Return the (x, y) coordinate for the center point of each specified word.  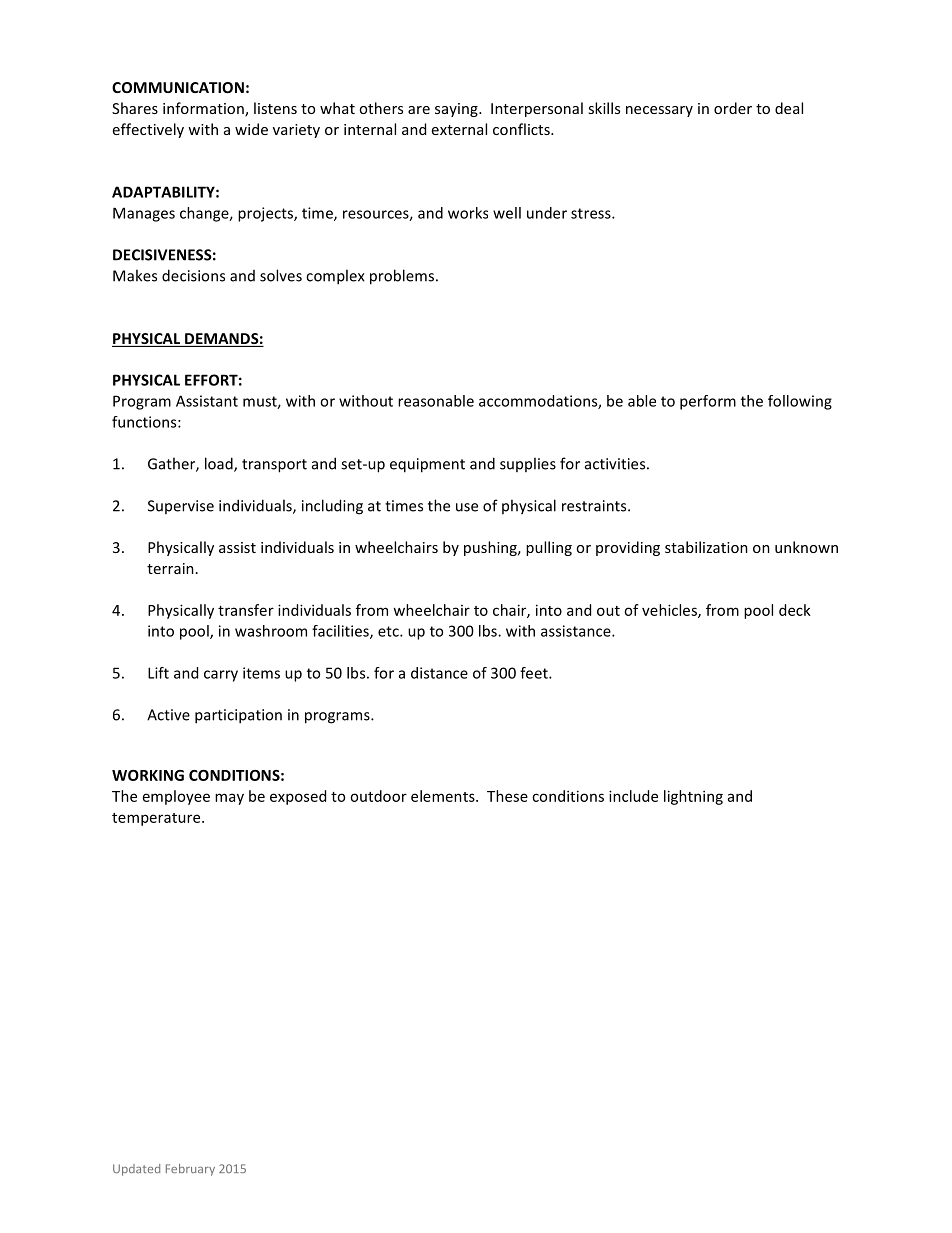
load (220, 464)
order (733, 108)
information (204, 109)
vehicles (670, 611)
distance (439, 673)
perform (708, 402)
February (190, 1170)
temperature (157, 819)
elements (444, 796)
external (459, 129)
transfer (246, 610)
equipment (427, 465)
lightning (693, 797)
